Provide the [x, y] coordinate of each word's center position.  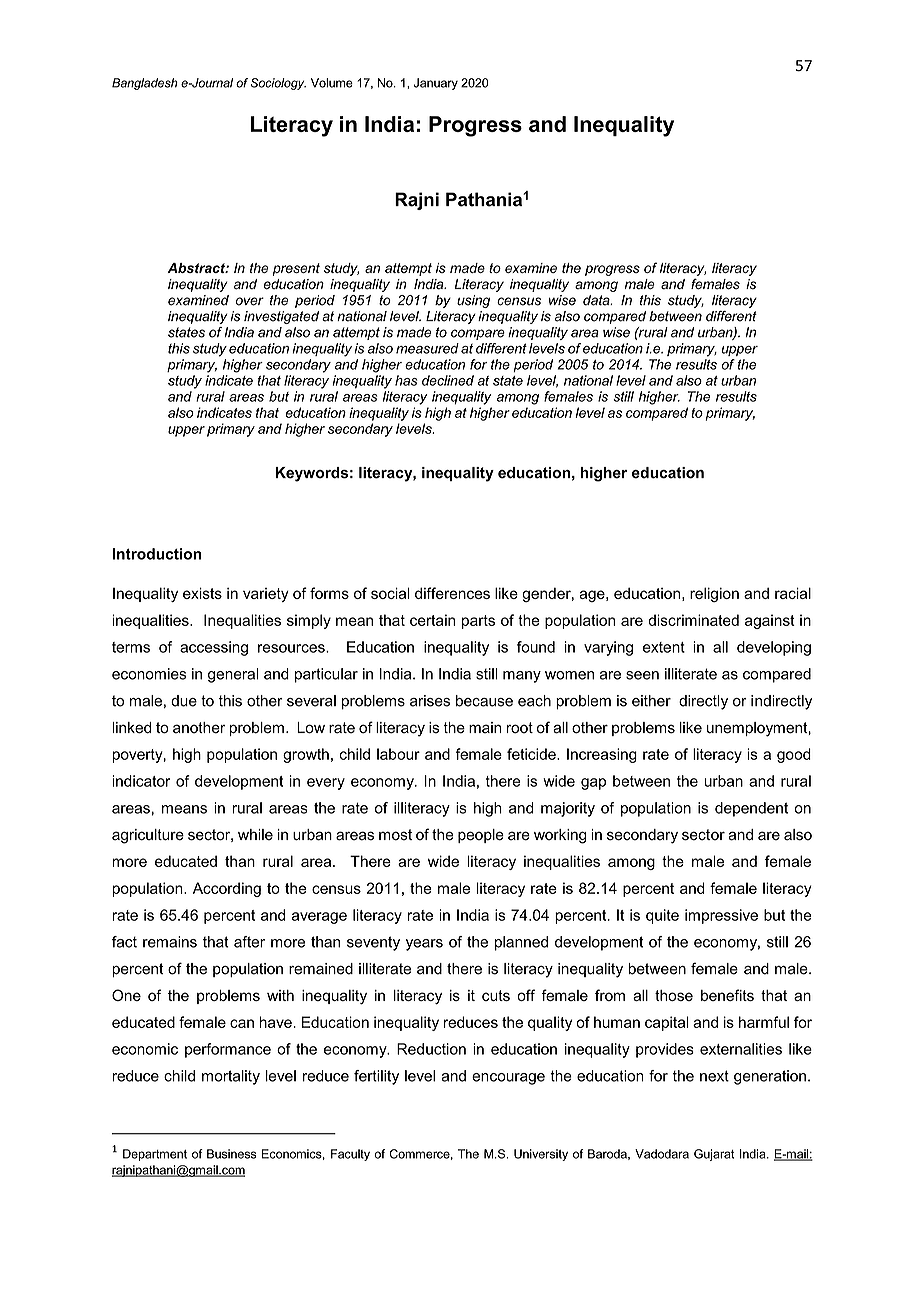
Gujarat [714, 1155]
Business [232, 1154]
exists [202, 593]
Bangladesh [145, 84]
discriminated [693, 620]
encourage [508, 1079]
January [436, 84]
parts [478, 622]
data [597, 300]
